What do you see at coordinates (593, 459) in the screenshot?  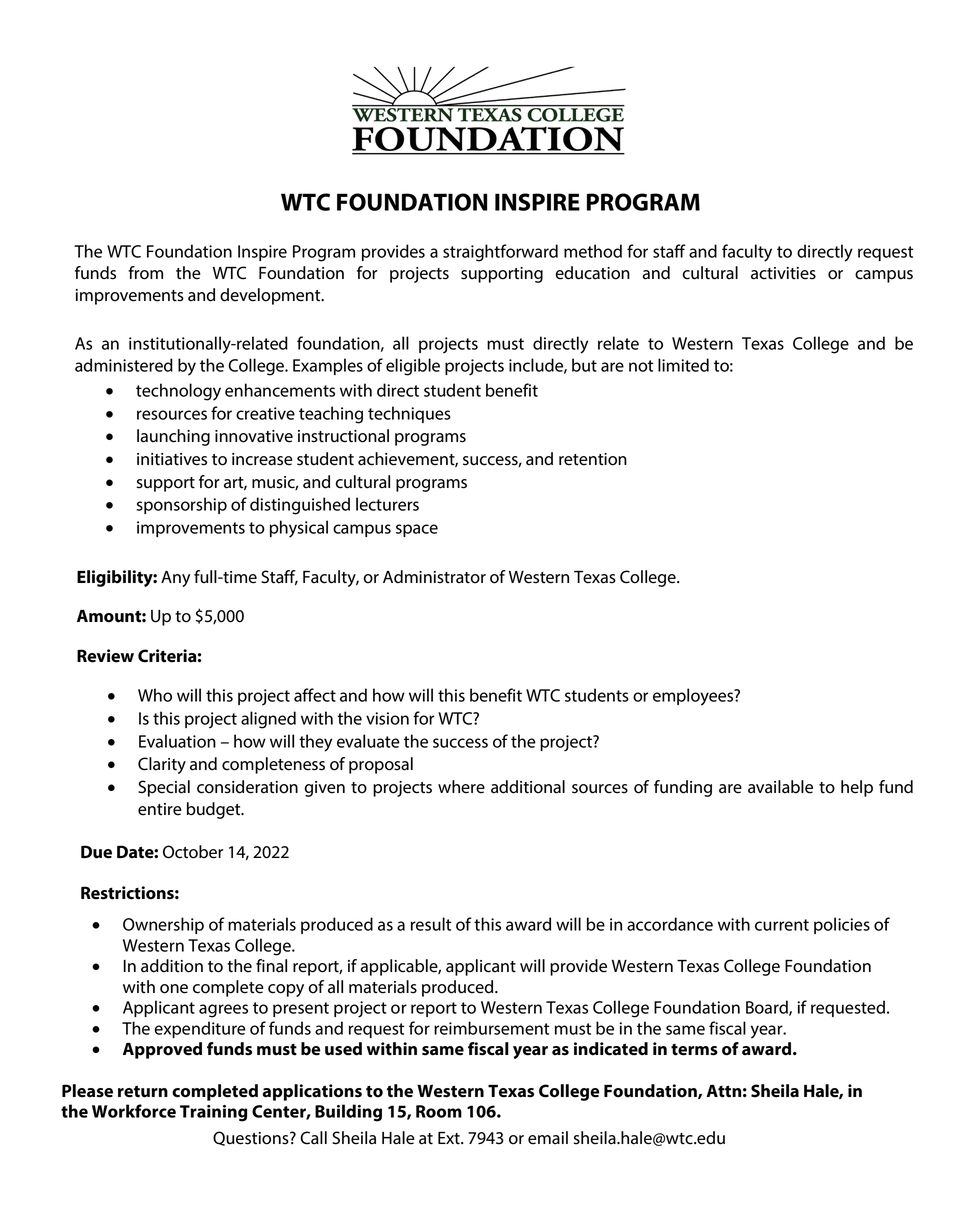 I see `retention` at bounding box center [593, 459].
